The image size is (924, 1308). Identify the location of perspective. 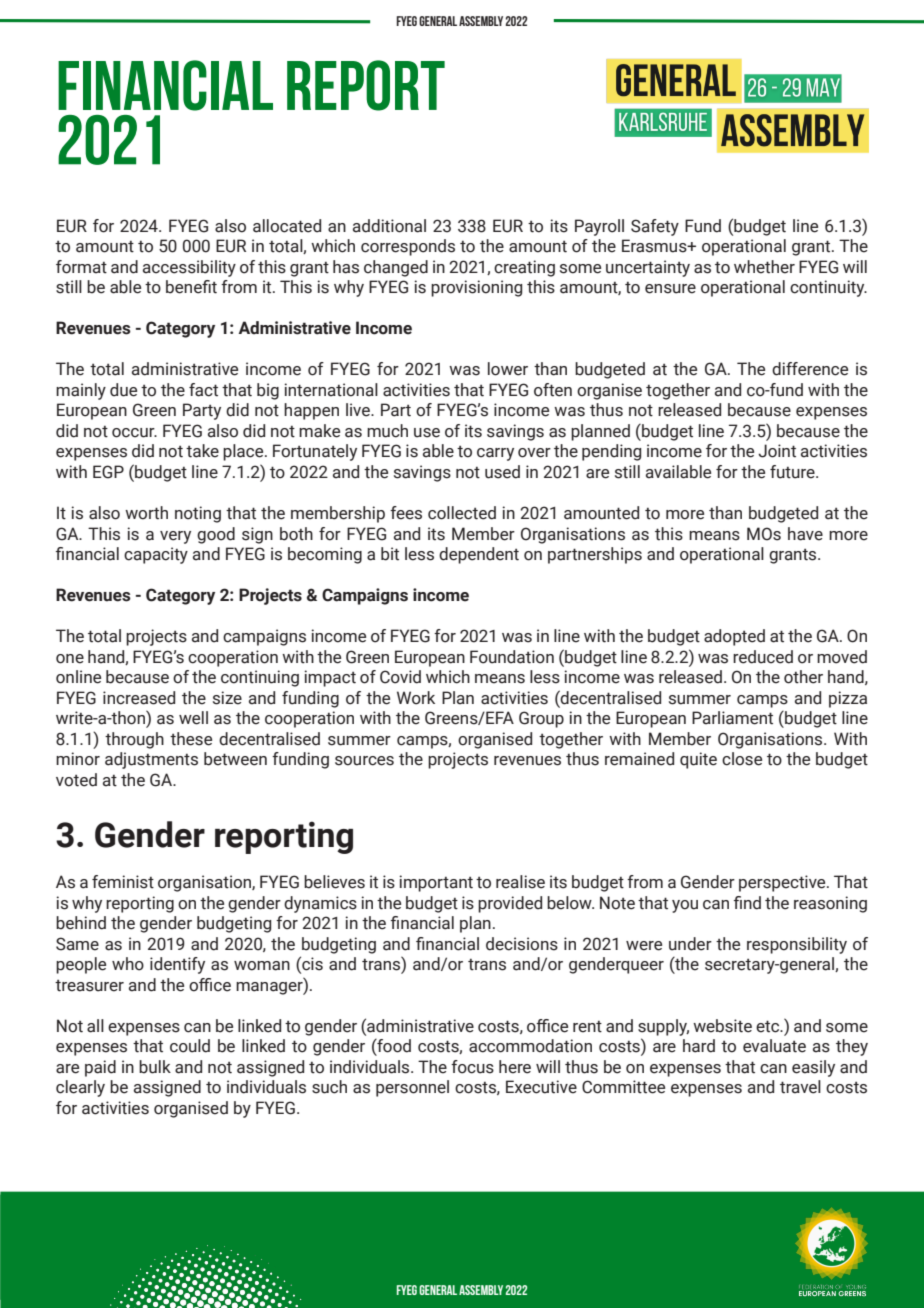
(783, 883).
